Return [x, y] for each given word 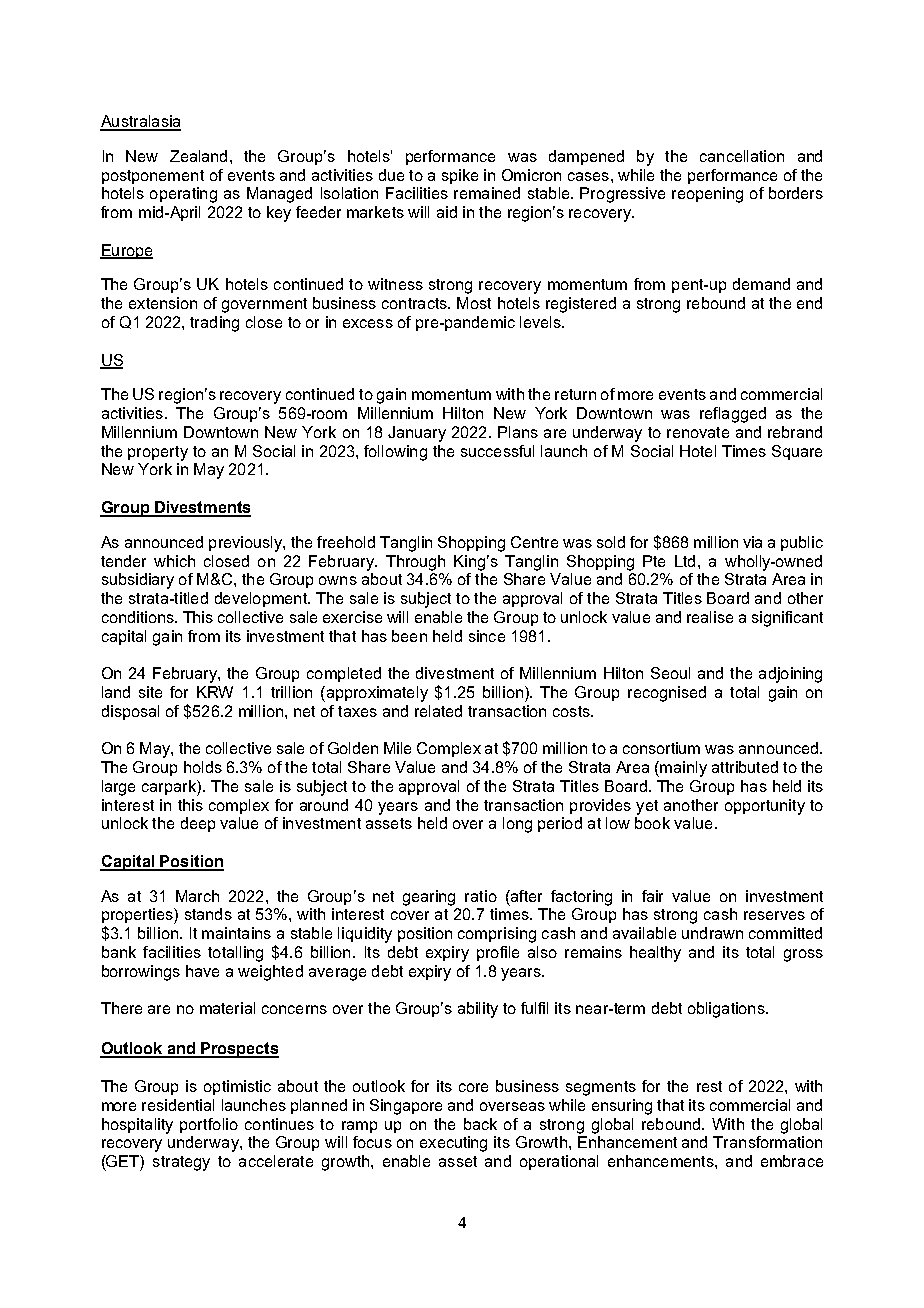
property [158, 453]
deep [198, 824]
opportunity [765, 807]
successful [497, 451]
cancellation [742, 156]
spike [460, 176]
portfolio [209, 1125]
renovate [698, 432]
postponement [153, 177]
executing [453, 1144]
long [517, 825]
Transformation [767, 1142]
